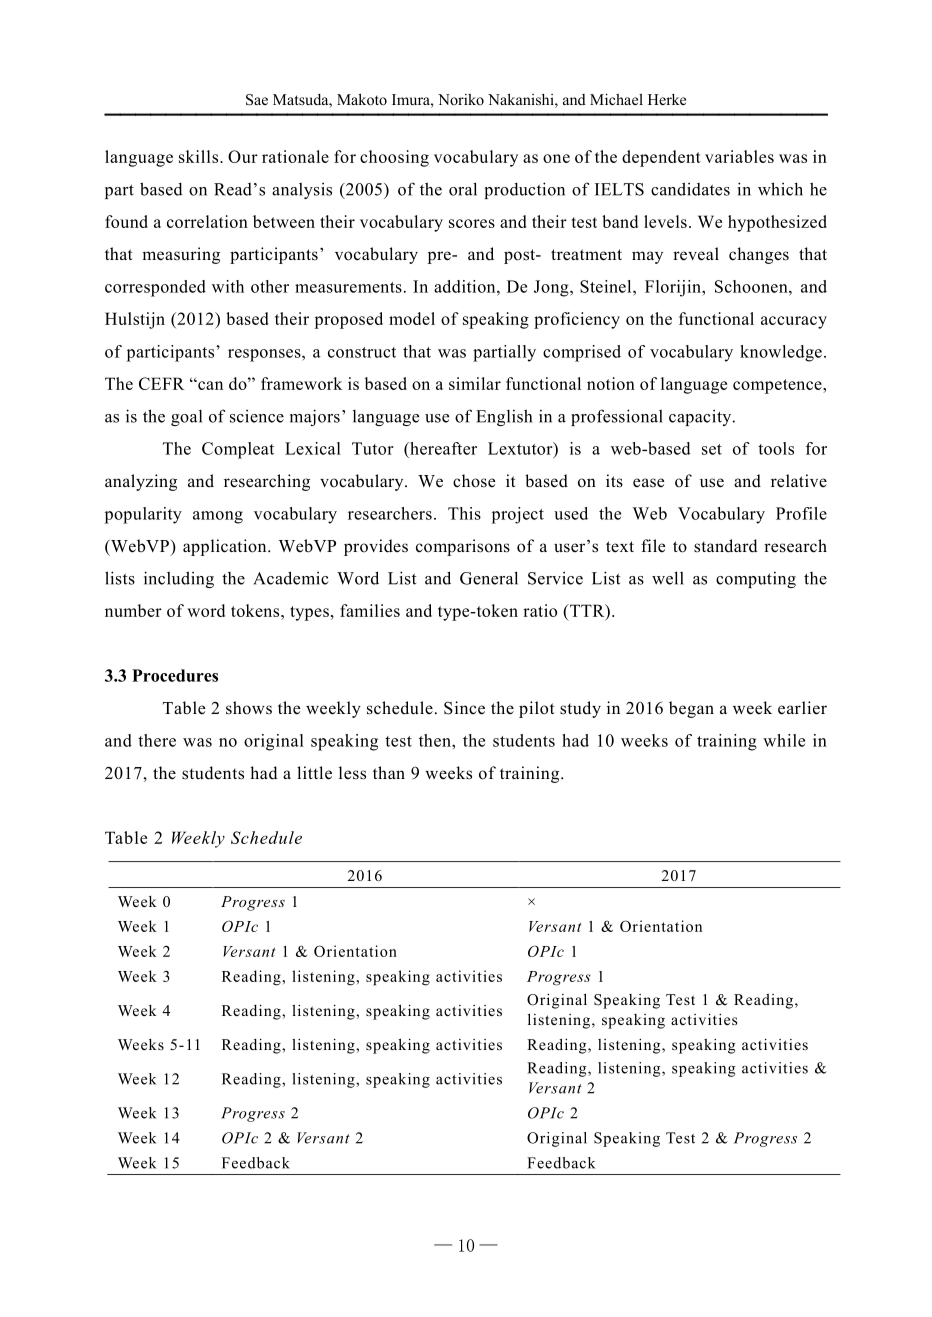 The height and width of the document is (1317, 932). I want to click on computing, so click(756, 580).
